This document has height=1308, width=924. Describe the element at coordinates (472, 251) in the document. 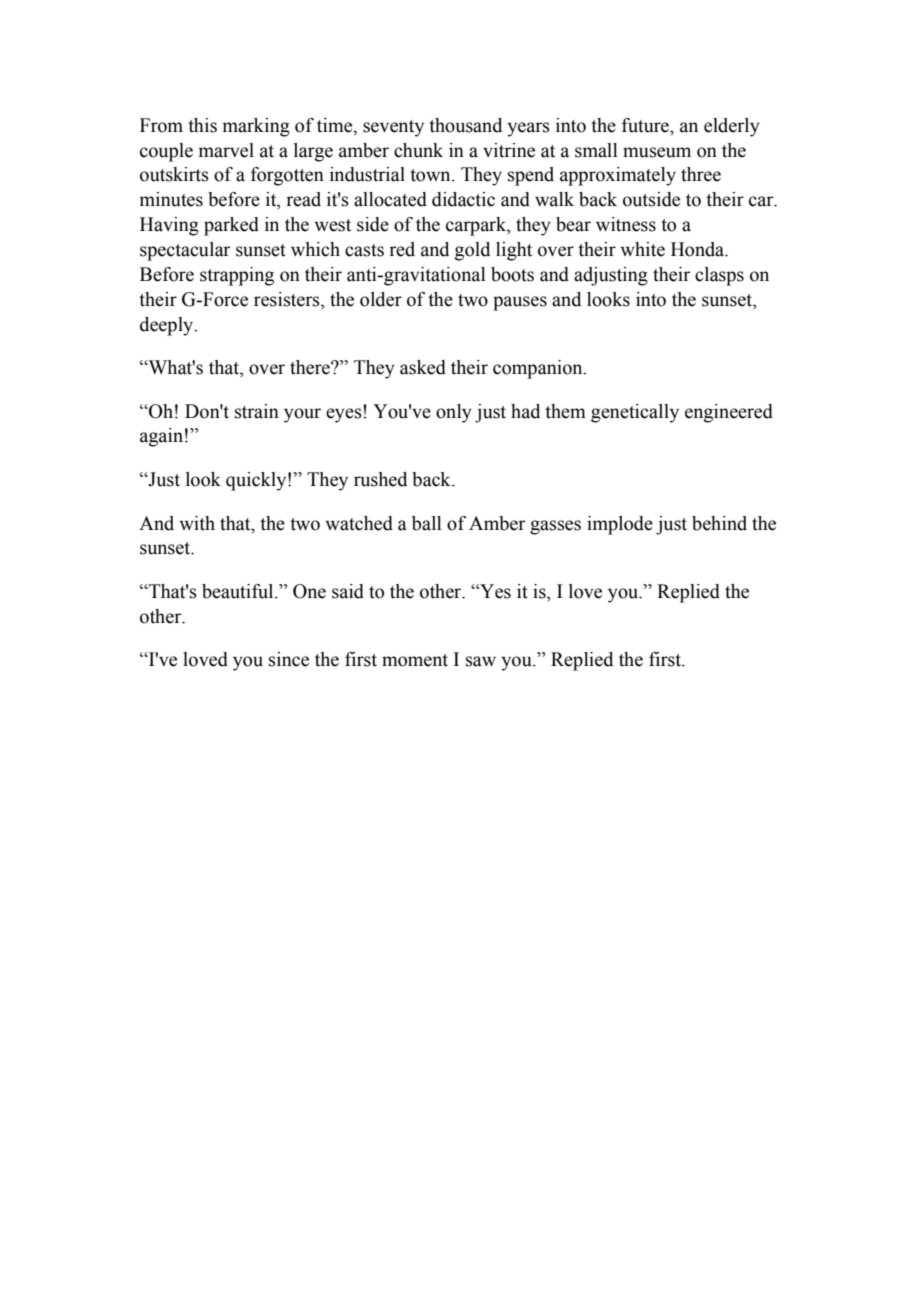

I see `gold` at that location.
